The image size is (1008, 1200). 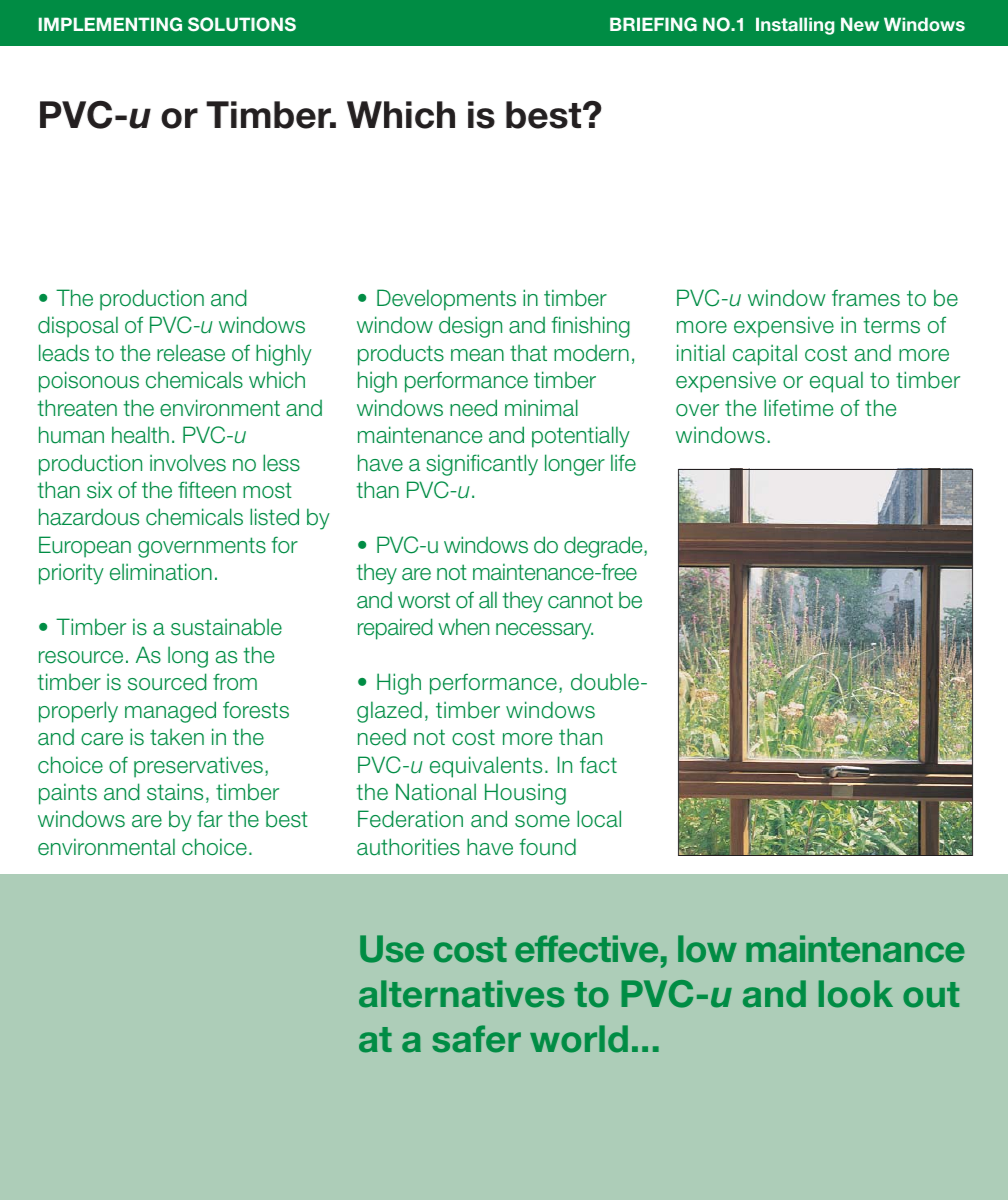 What do you see at coordinates (463, 627) in the screenshot?
I see `when` at bounding box center [463, 627].
